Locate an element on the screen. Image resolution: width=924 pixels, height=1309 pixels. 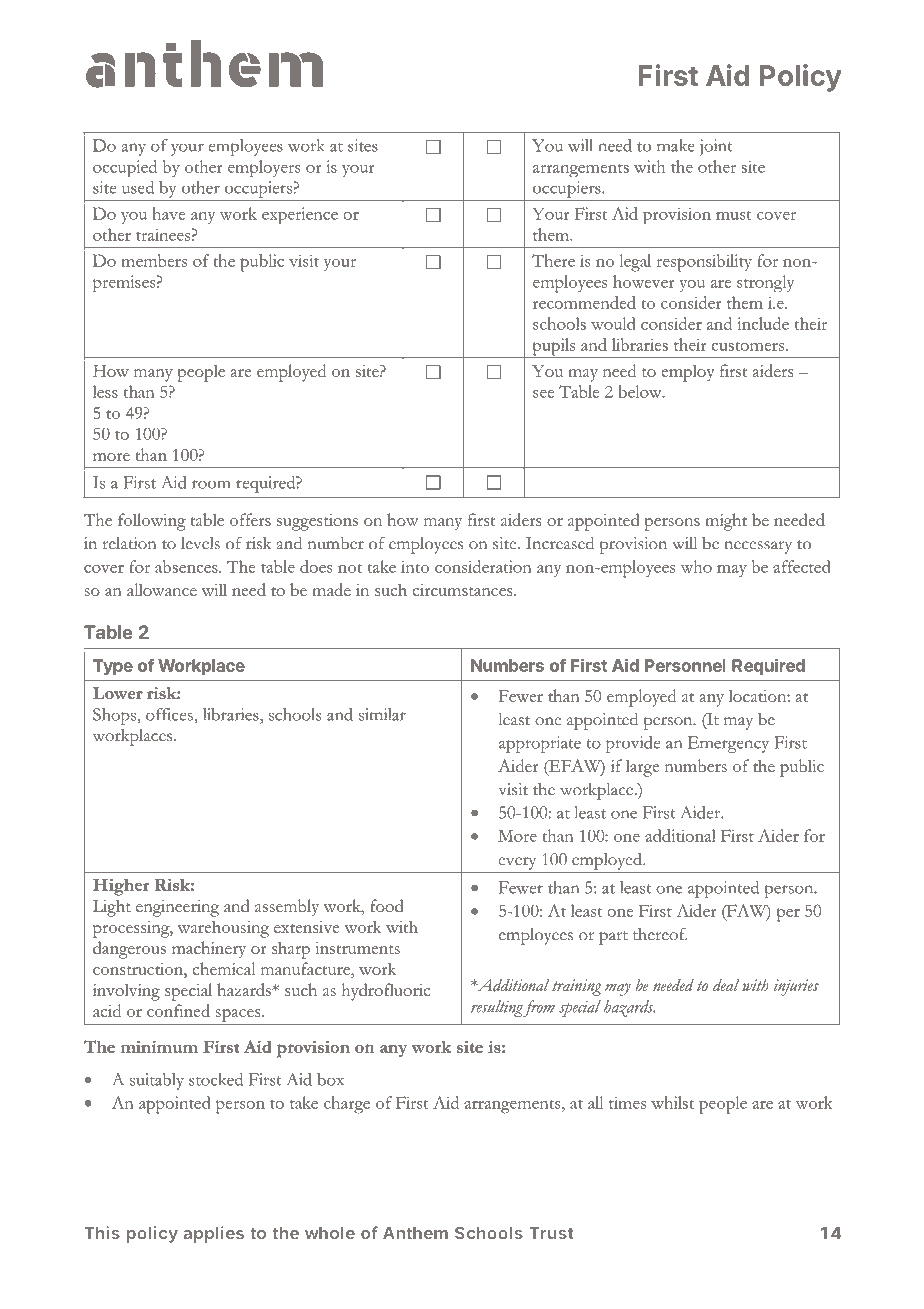
experience is located at coordinates (300, 215).
